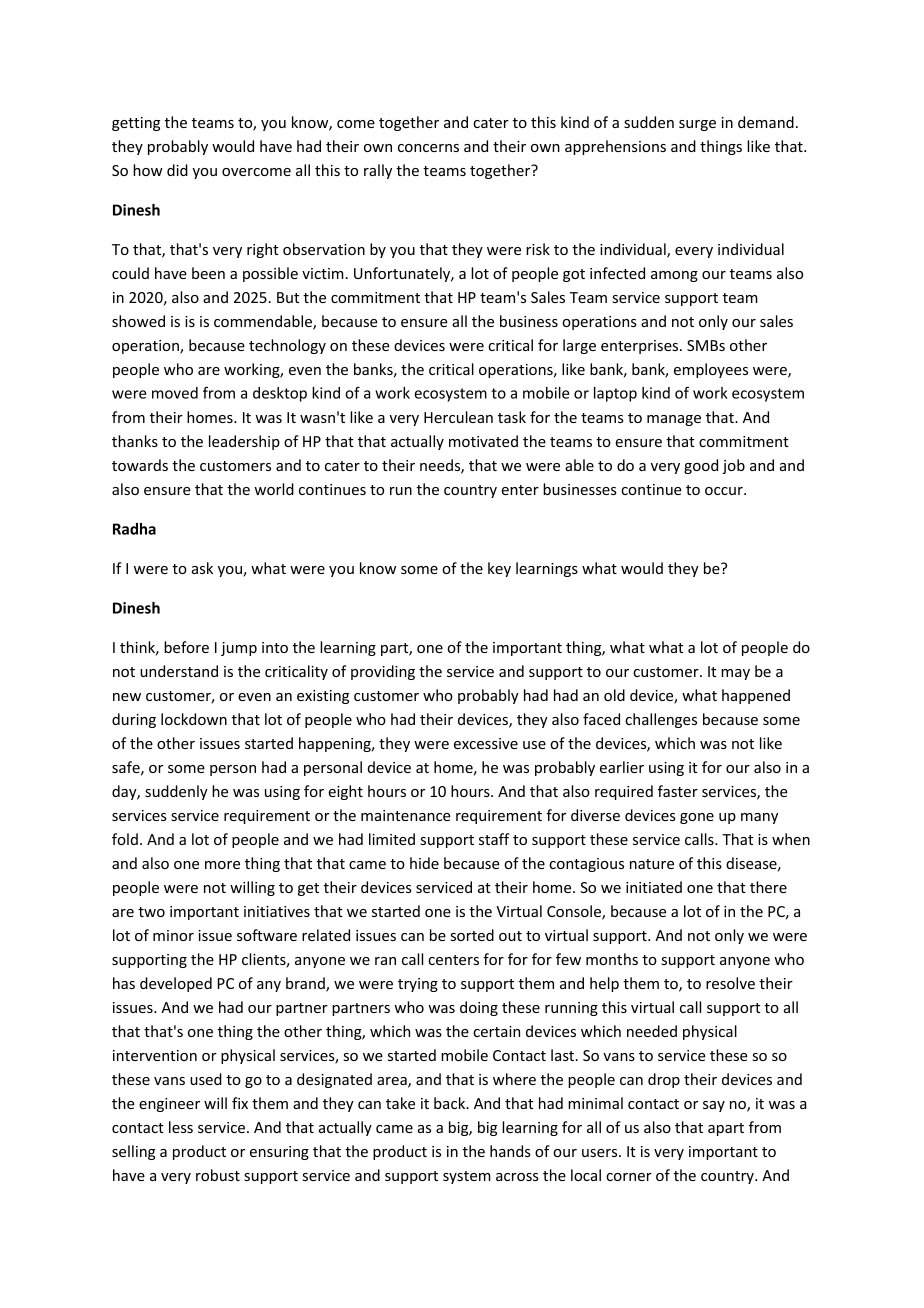  Describe the element at coordinates (730, 983) in the screenshot. I see `resolve` at that location.
